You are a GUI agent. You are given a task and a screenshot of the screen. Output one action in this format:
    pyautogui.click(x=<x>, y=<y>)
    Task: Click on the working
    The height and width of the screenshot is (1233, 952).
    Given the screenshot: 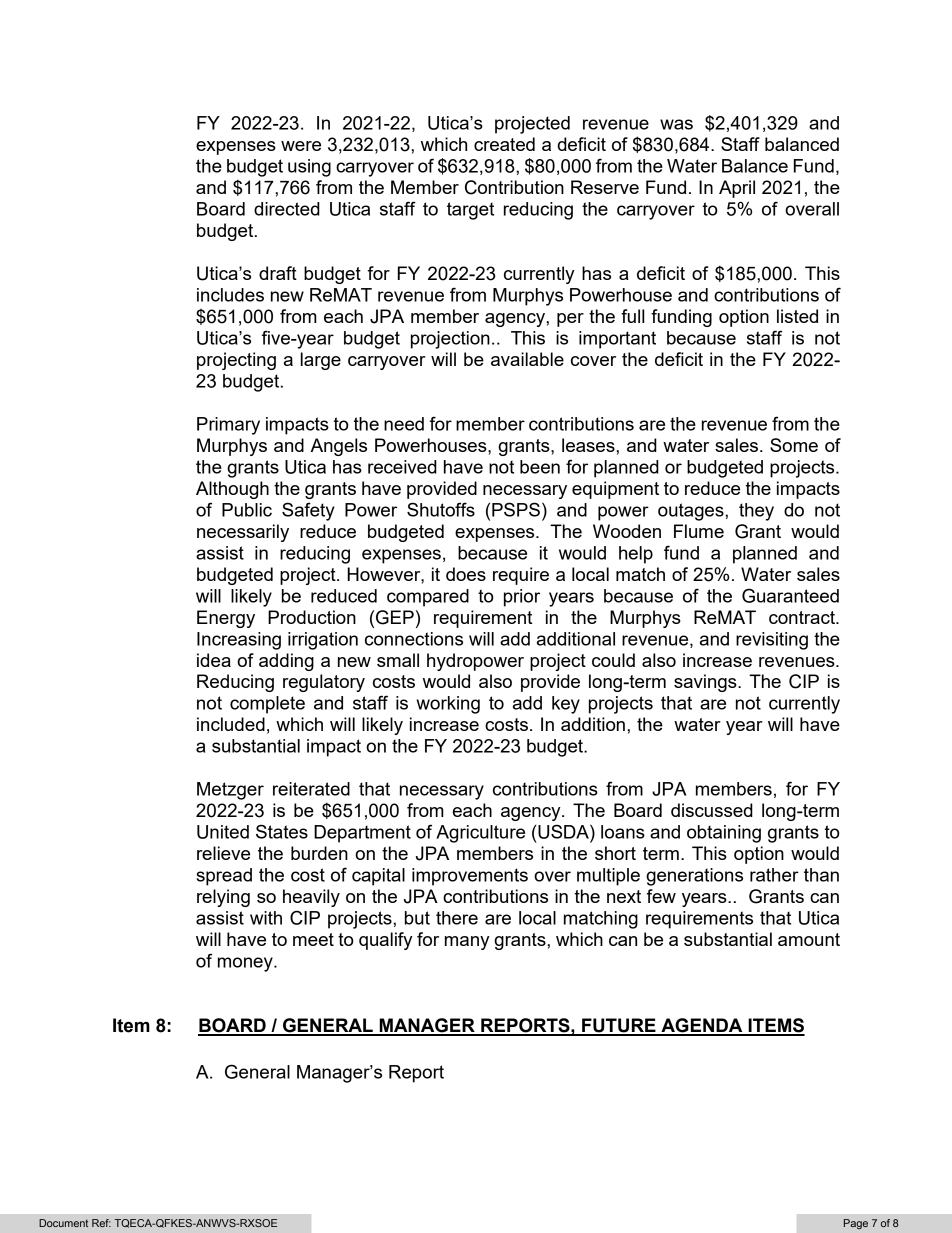 What is the action you would take?
    pyautogui.click(x=448, y=705)
